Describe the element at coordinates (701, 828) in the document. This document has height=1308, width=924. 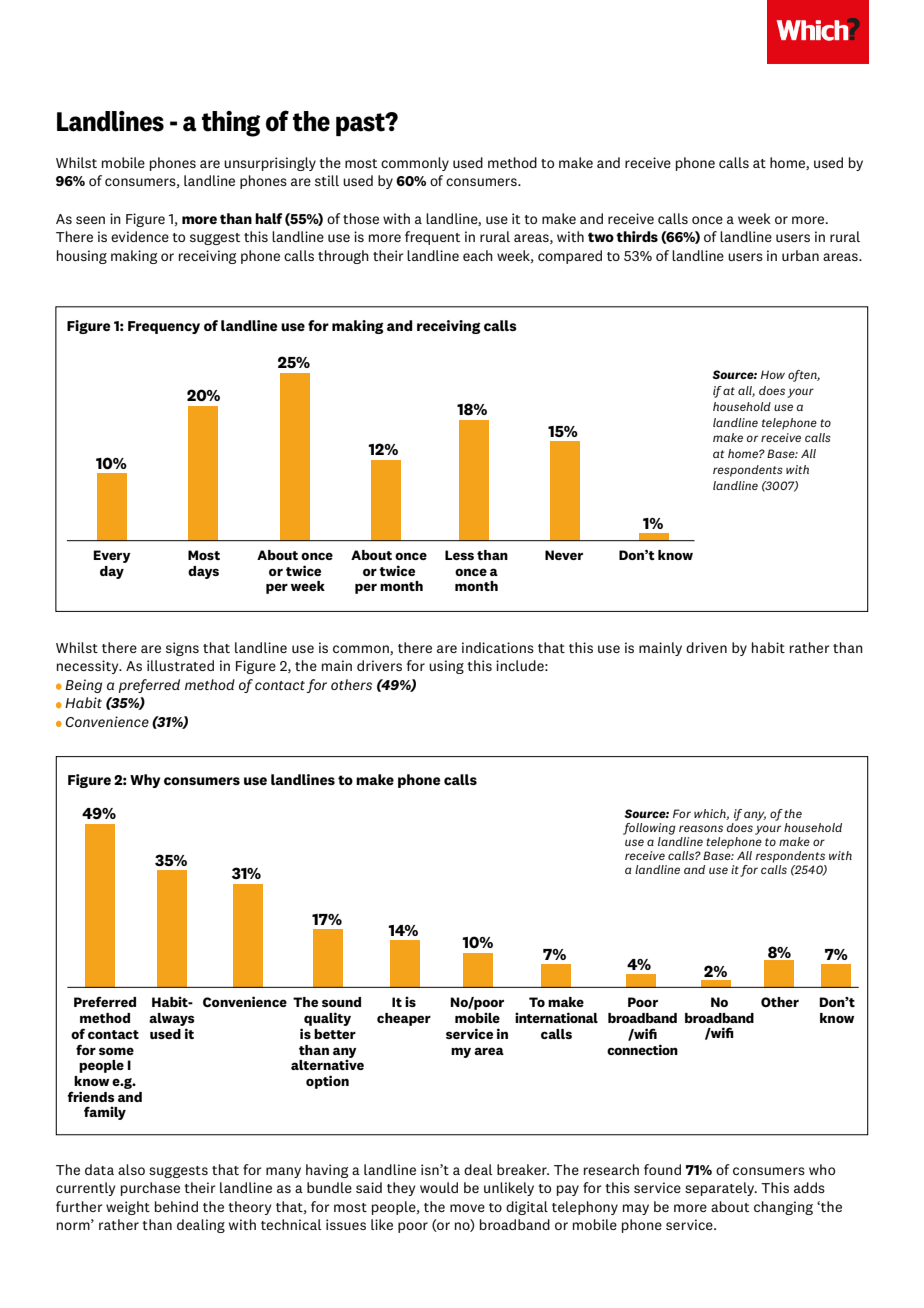
I see `reasons` at that location.
